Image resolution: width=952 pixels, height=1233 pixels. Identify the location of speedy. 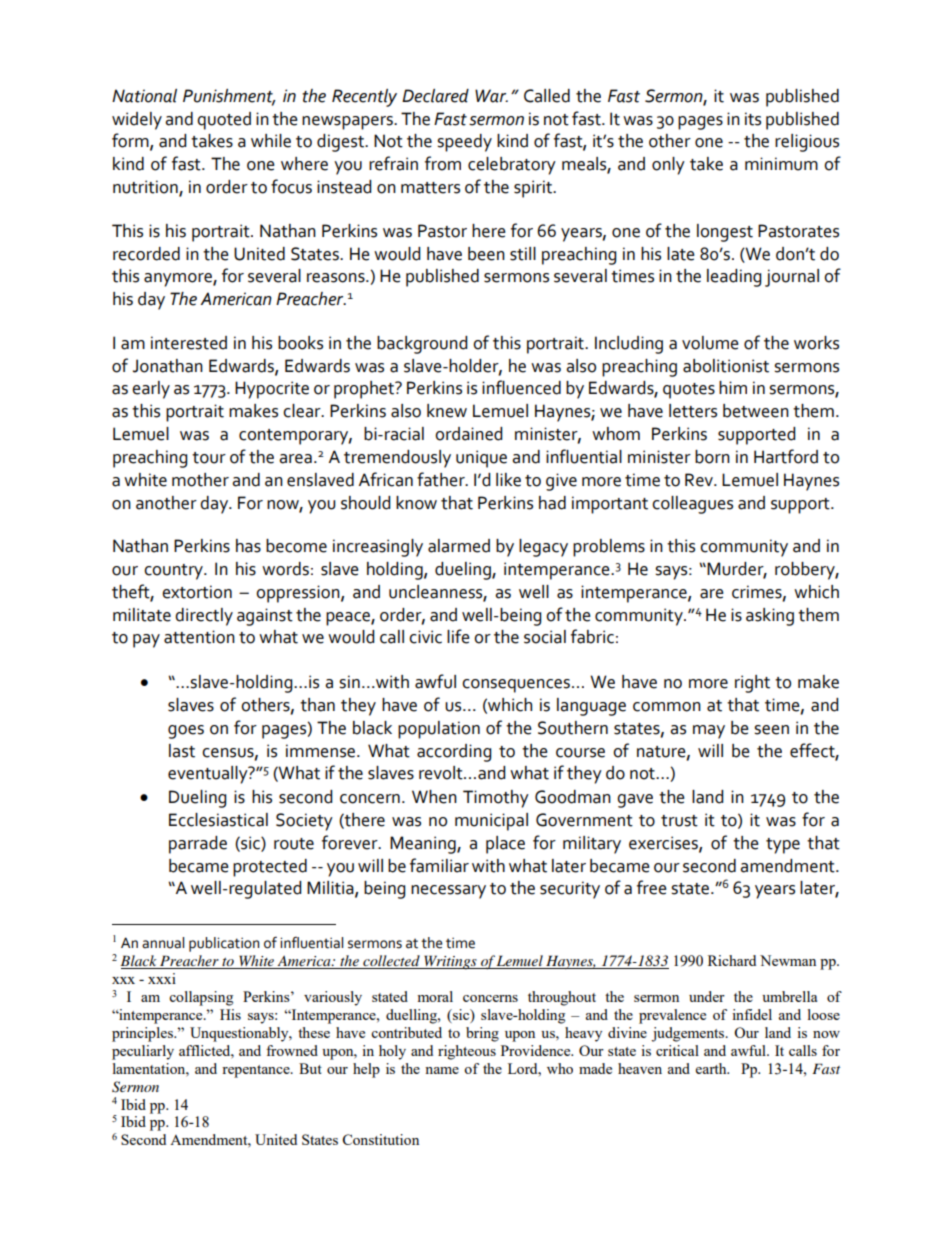
(464, 143).
